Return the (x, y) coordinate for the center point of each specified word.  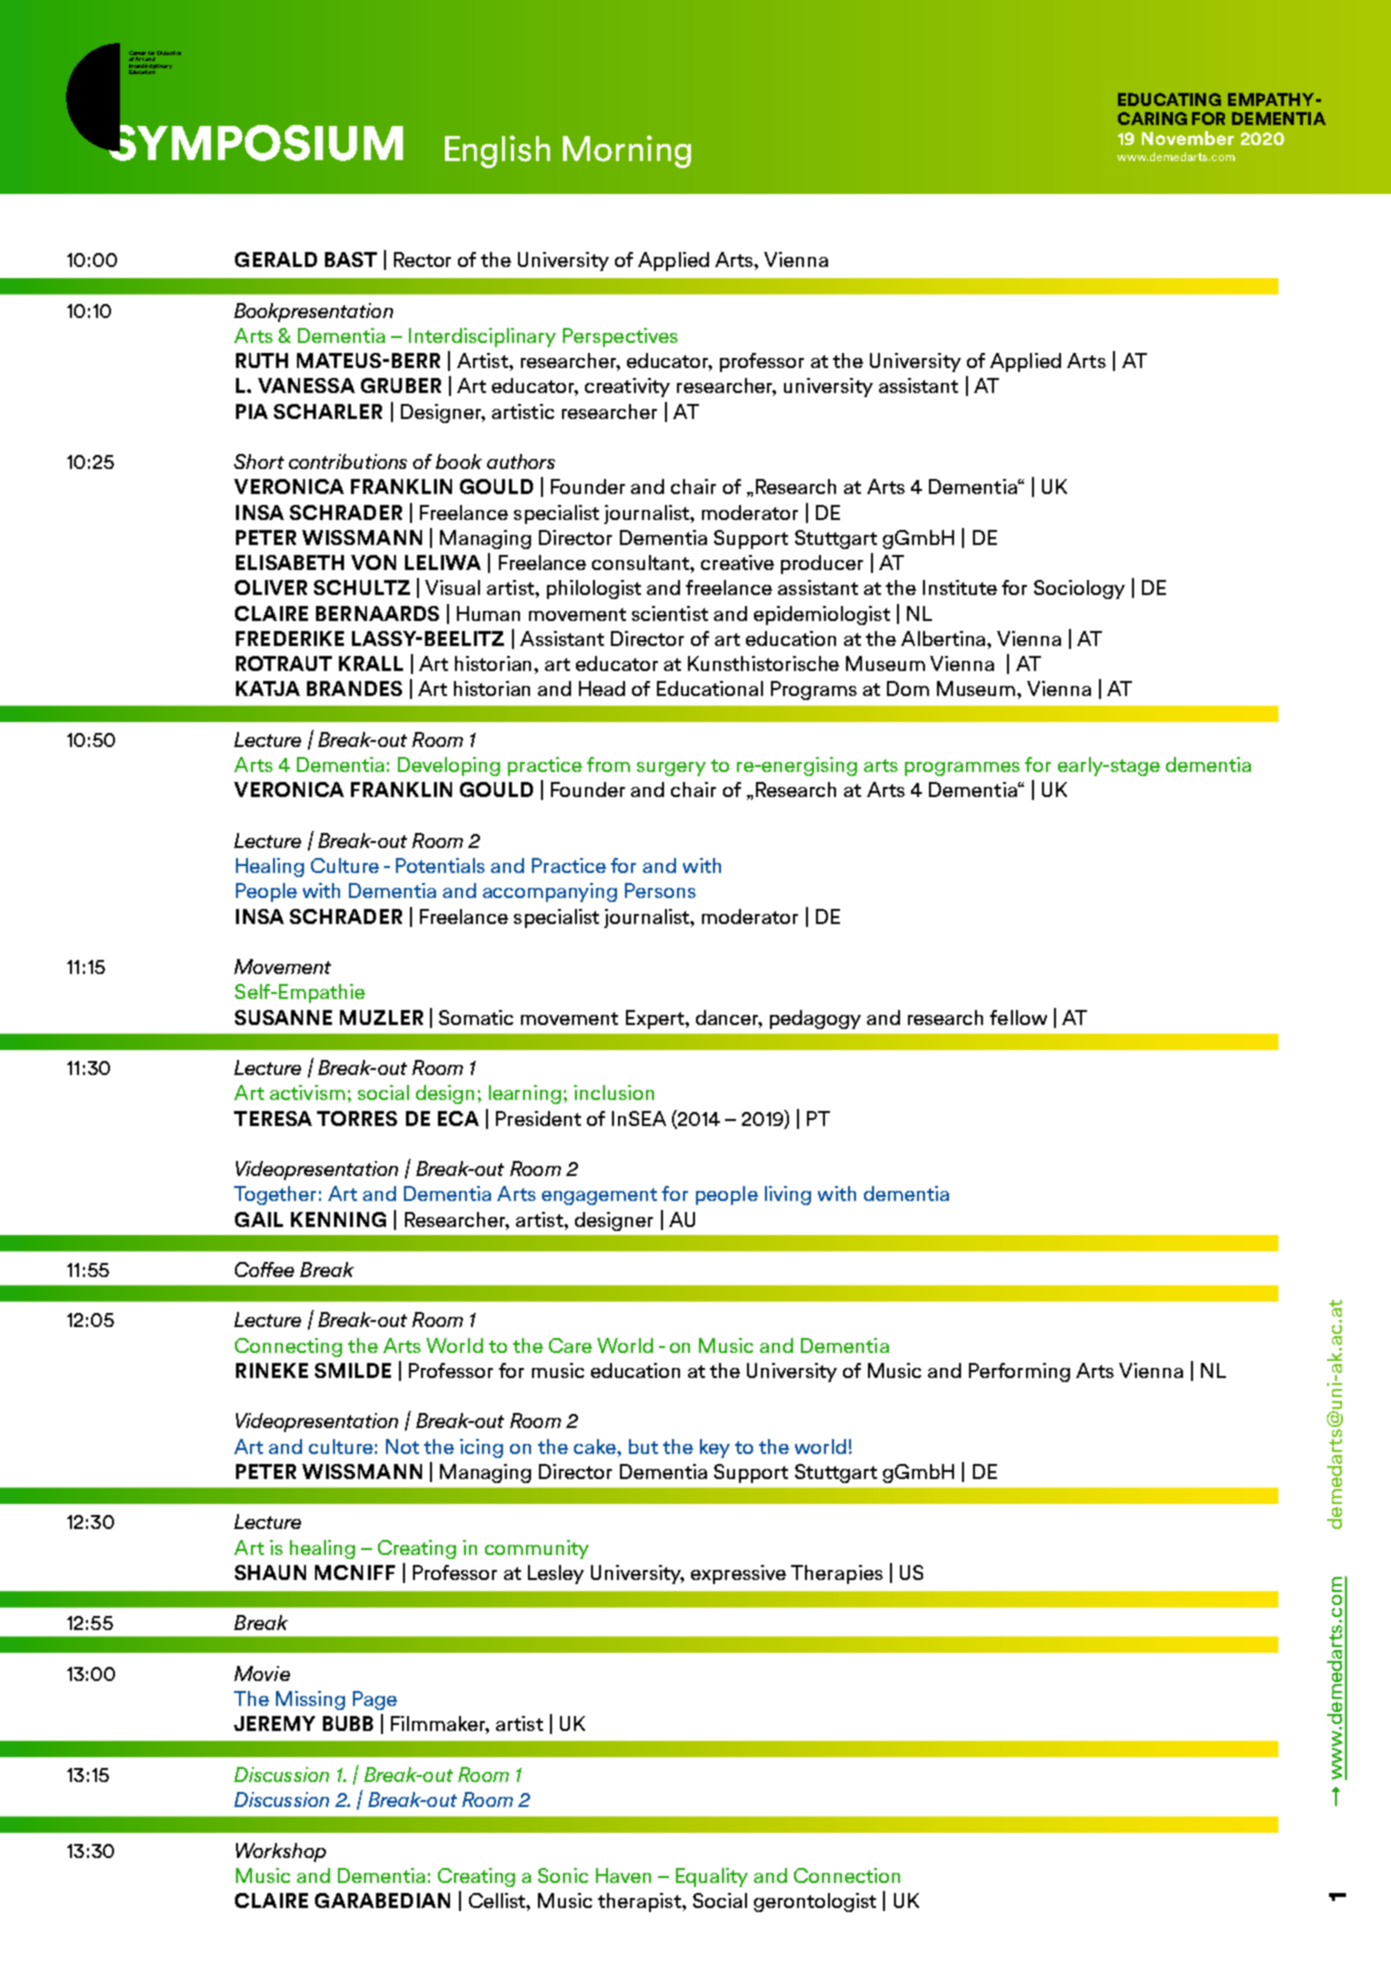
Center (137, 53)
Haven (623, 1875)
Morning (627, 151)
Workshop (281, 1852)
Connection (847, 1875)
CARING (1152, 118)
